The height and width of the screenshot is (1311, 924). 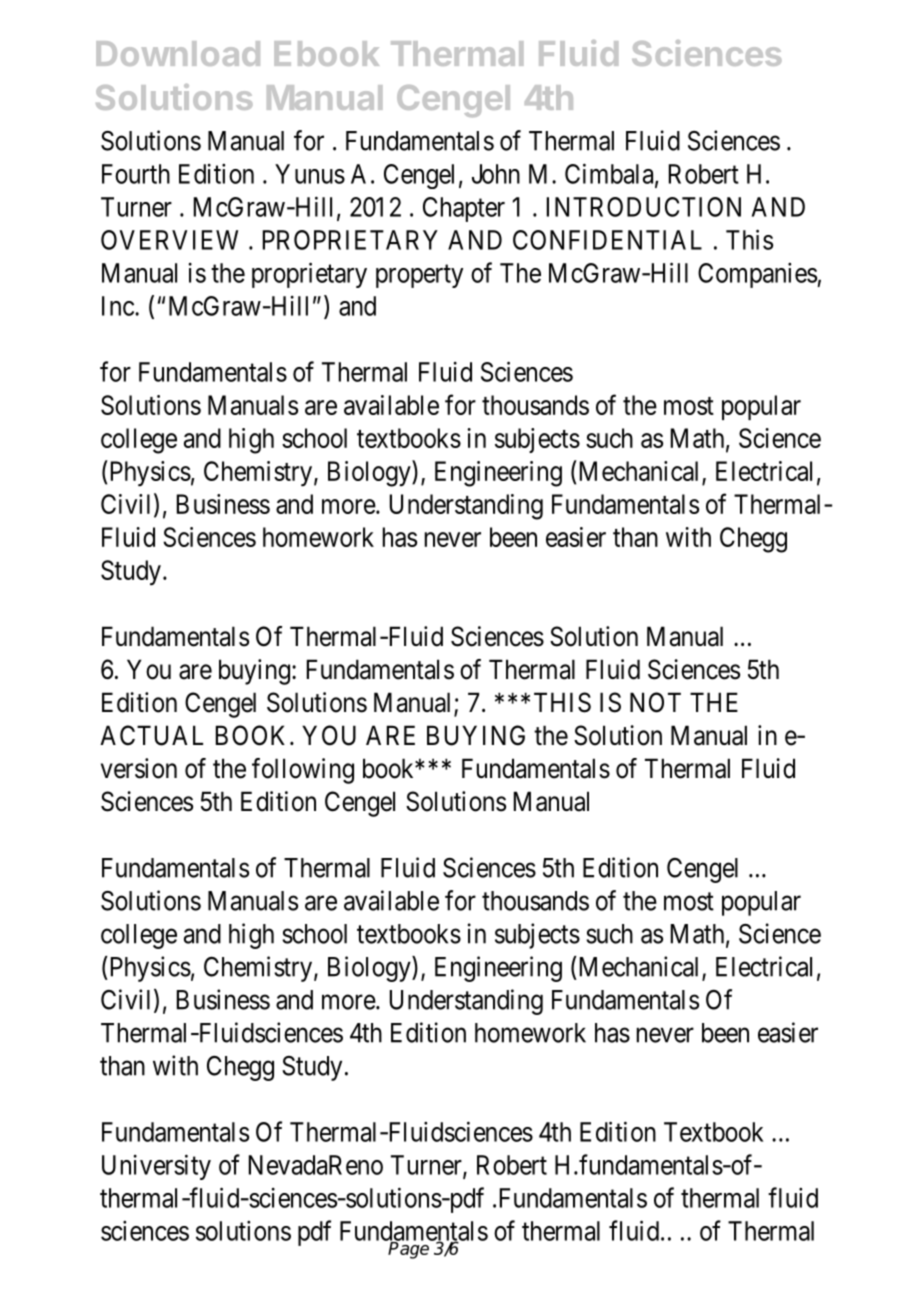 I want to click on INTRODUCTION, so click(x=644, y=207).
